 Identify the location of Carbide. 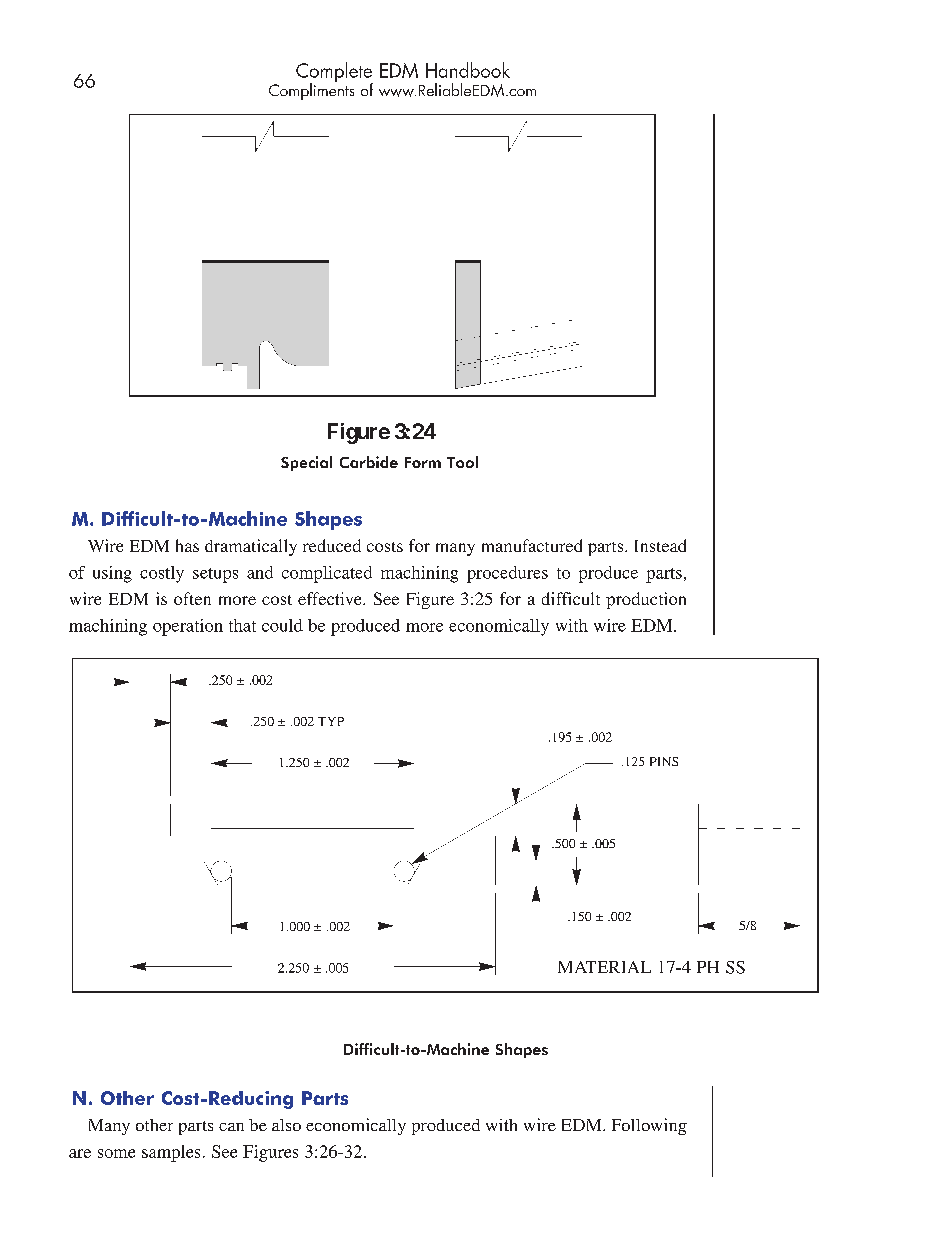
(369, 462).
